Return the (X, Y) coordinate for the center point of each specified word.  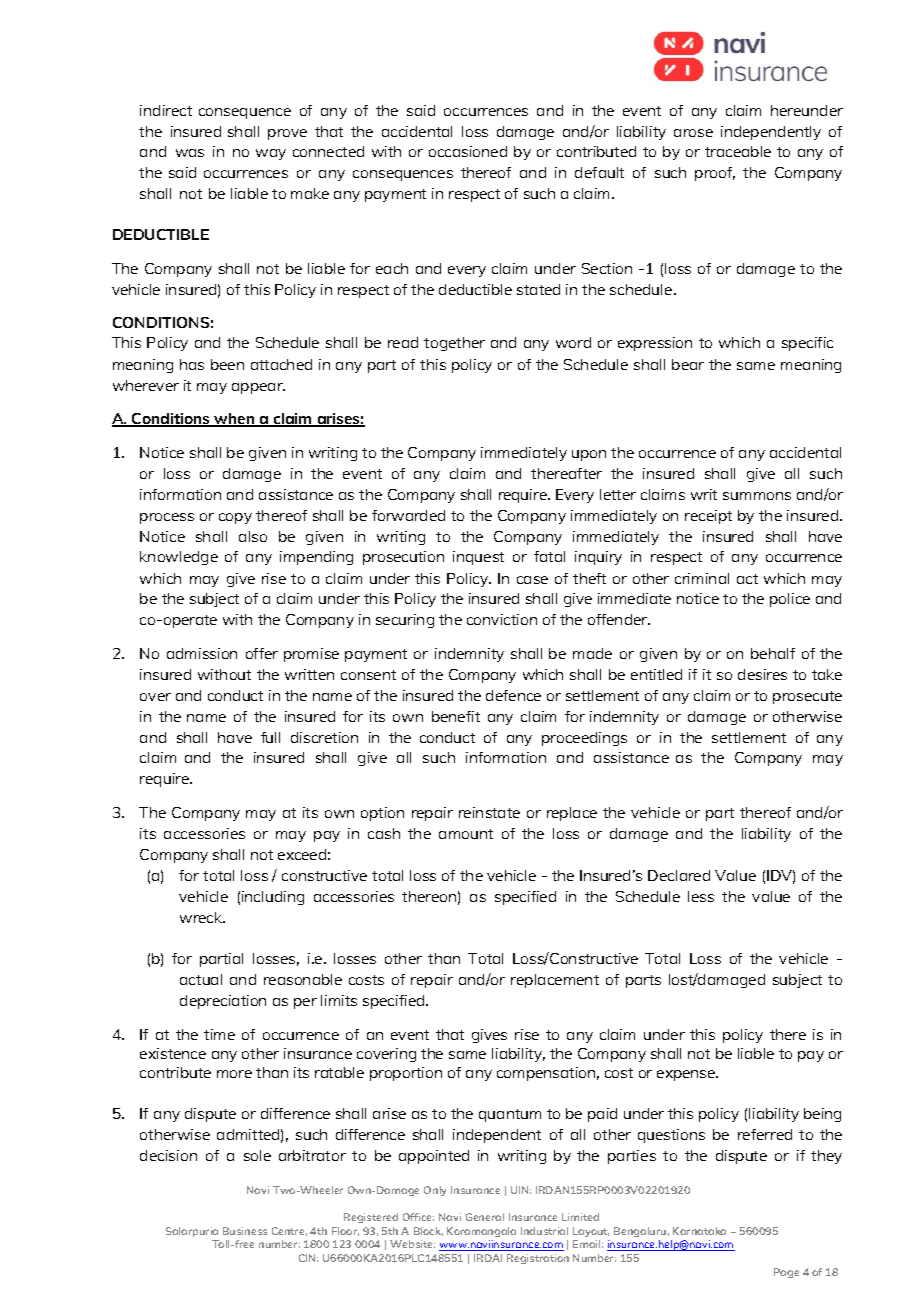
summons (757, 496)
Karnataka (699, 1231)
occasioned (468, 151)
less (701, 896)
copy (235, 518)
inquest (478, 558)
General (485, 1217)
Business (245, 1231)
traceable (738, 151)
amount (466, 834)
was (190, 153)
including (273, 898)
